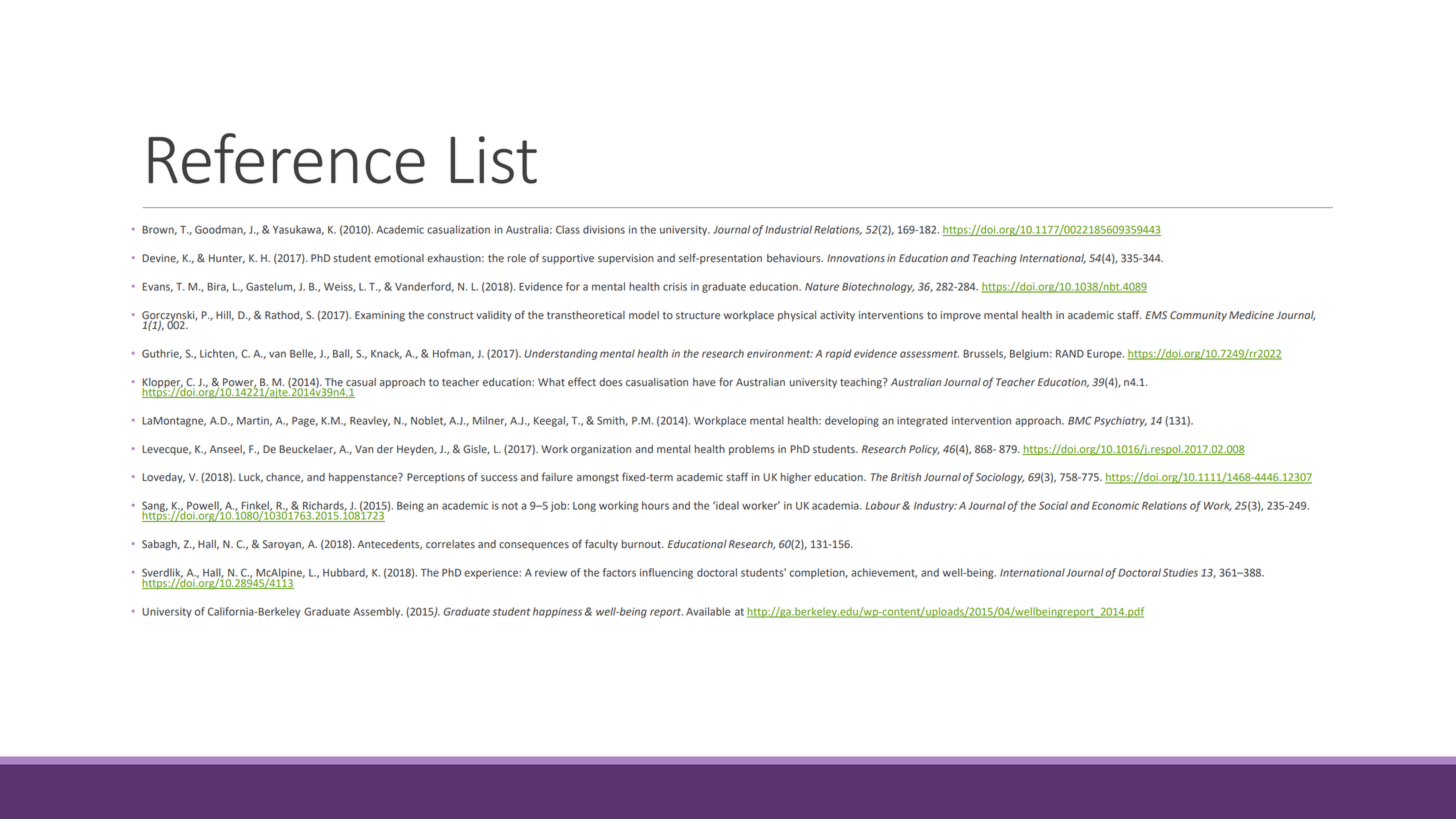 Image resolution: width=1456 pixels, height=819 pixels. Describe the element at coordinates (1115, 506) in the screenshot. I see `Economic` at that location.
